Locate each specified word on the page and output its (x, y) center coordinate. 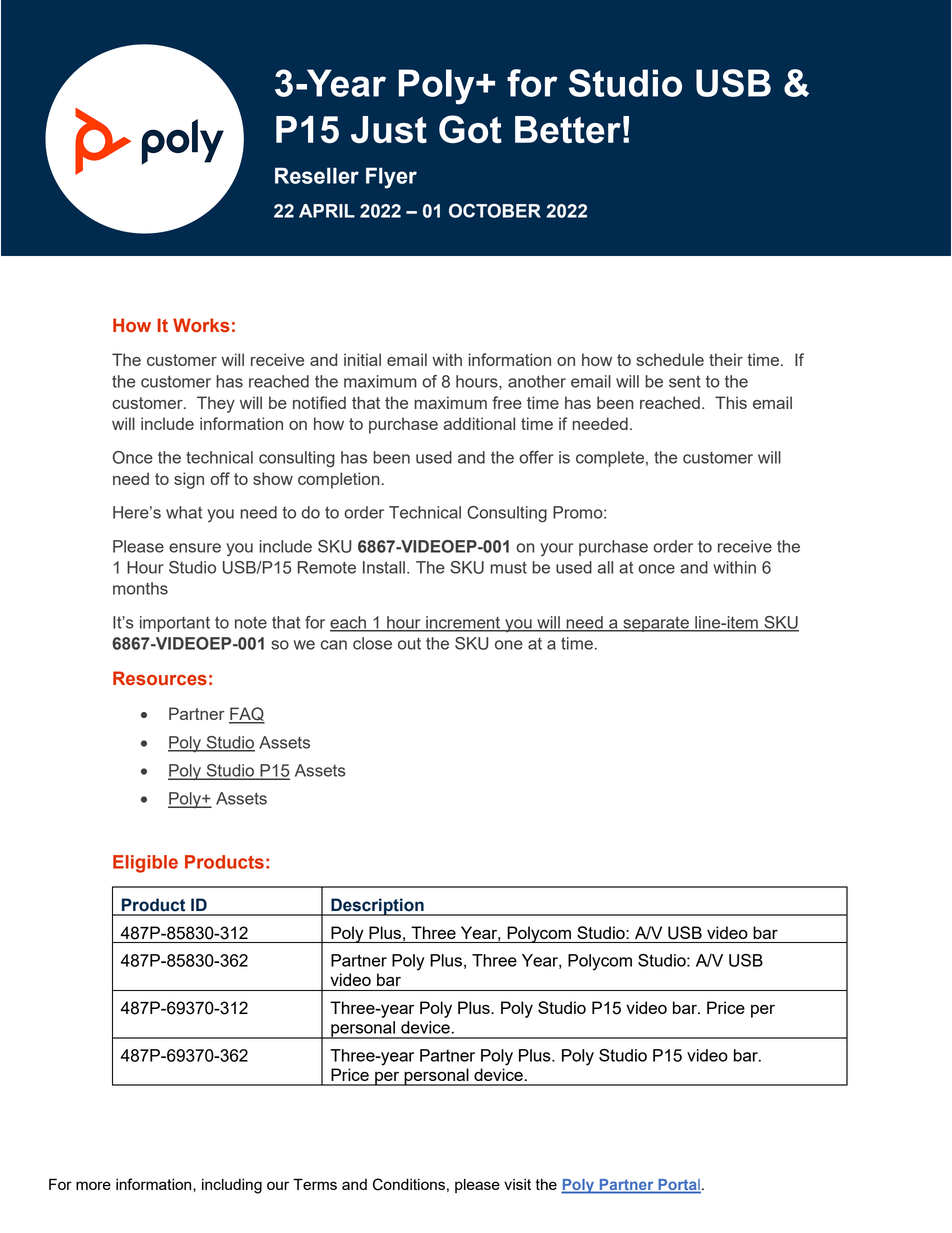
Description (377, 907)
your (556, 550)
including (232, 1186)
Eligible (145, 864)
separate (656, 624)
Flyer (391, 178)
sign (189, 480)
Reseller (317, 175)
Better (568, 129)
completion (338, 480)
